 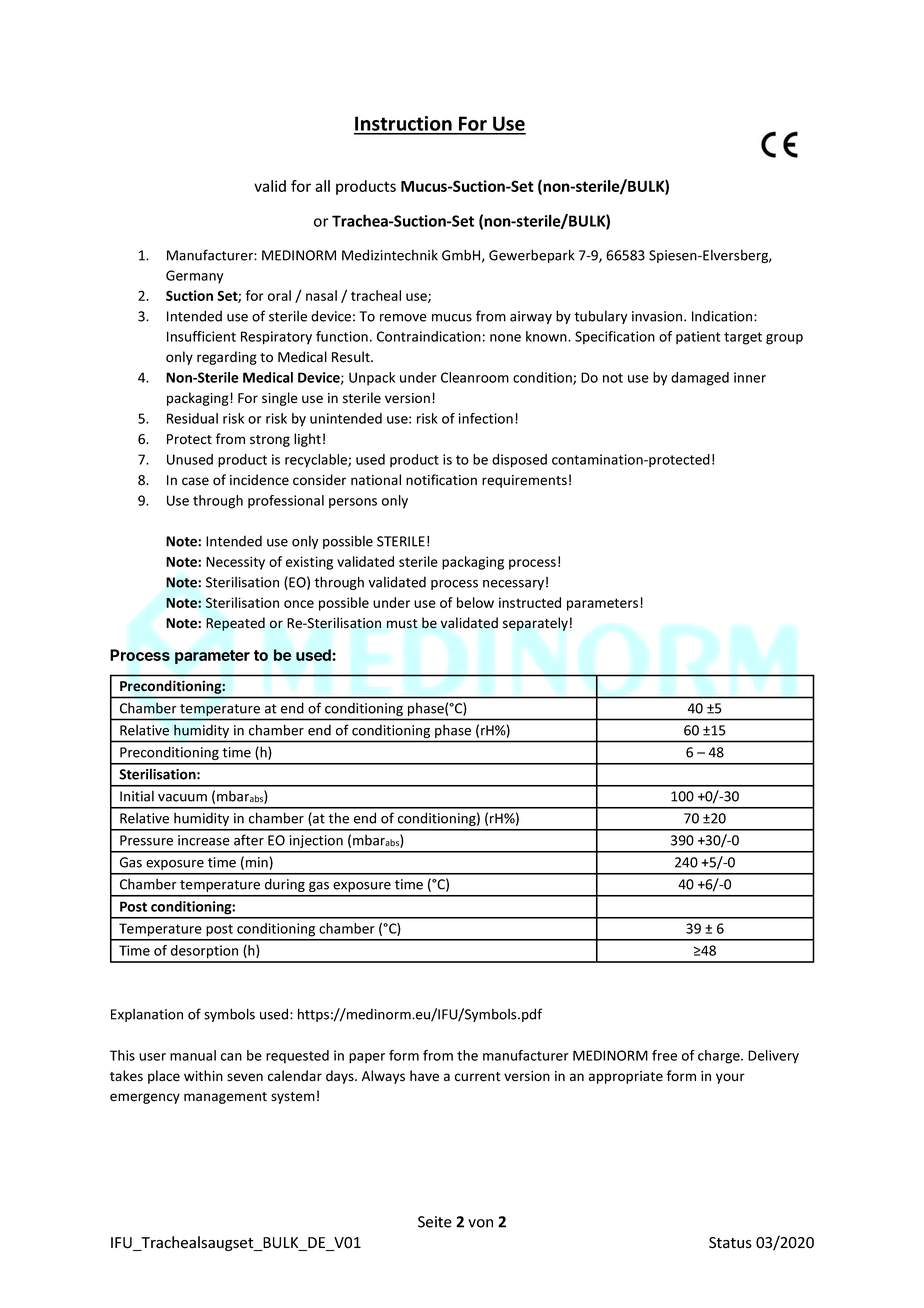 I want to click on Status, so click(x=730, y=1243).
